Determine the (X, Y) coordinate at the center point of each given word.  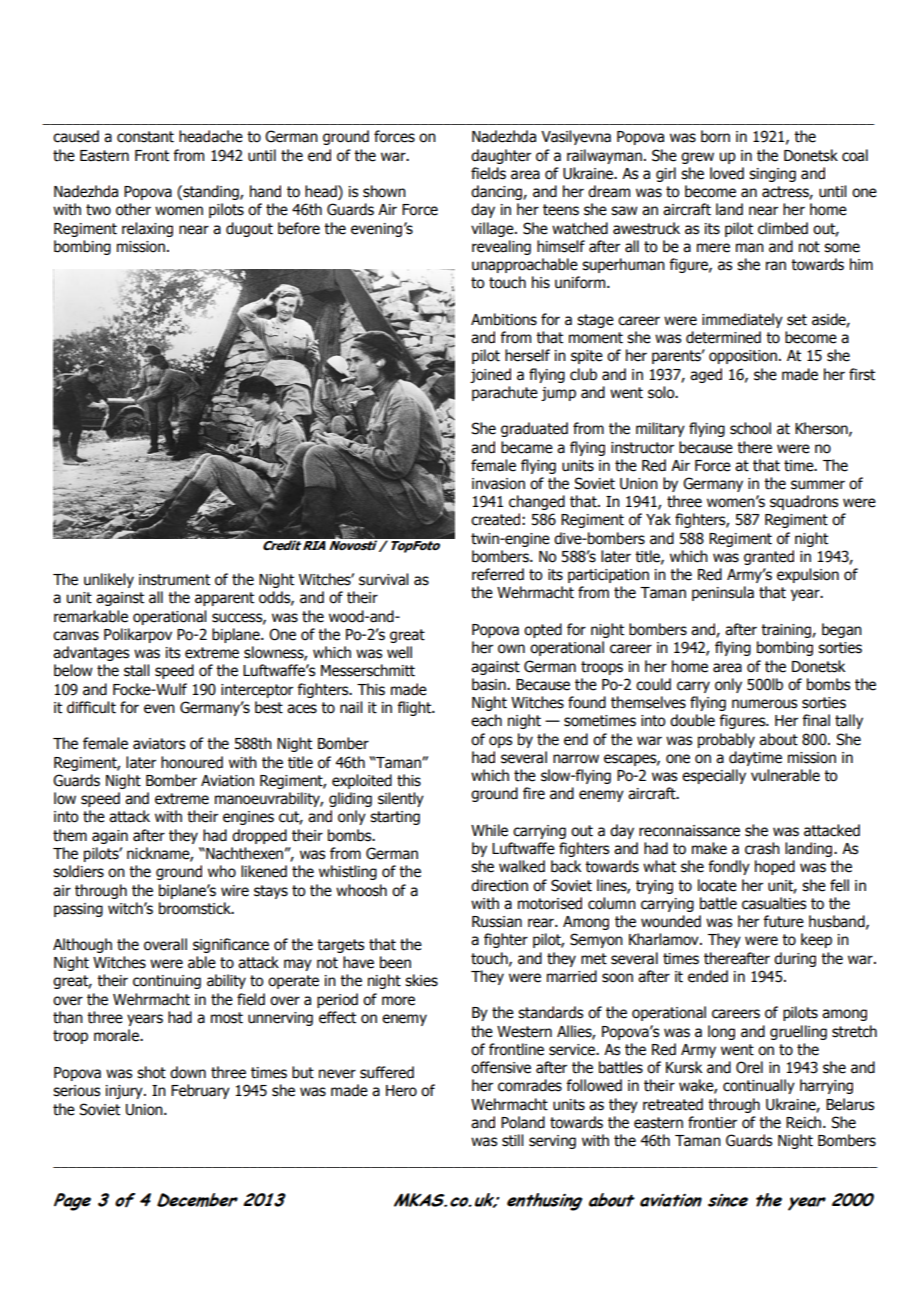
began (842, 630)
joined (490, 375)
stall (136, 670)
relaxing (147, 229)
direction (499, 885)
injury (125, 1092)
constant (145, 137)
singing (772, 175)
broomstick (196, 908)
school (750, 428)
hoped (775, 867)
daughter (501, 156)
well (399, 652)
